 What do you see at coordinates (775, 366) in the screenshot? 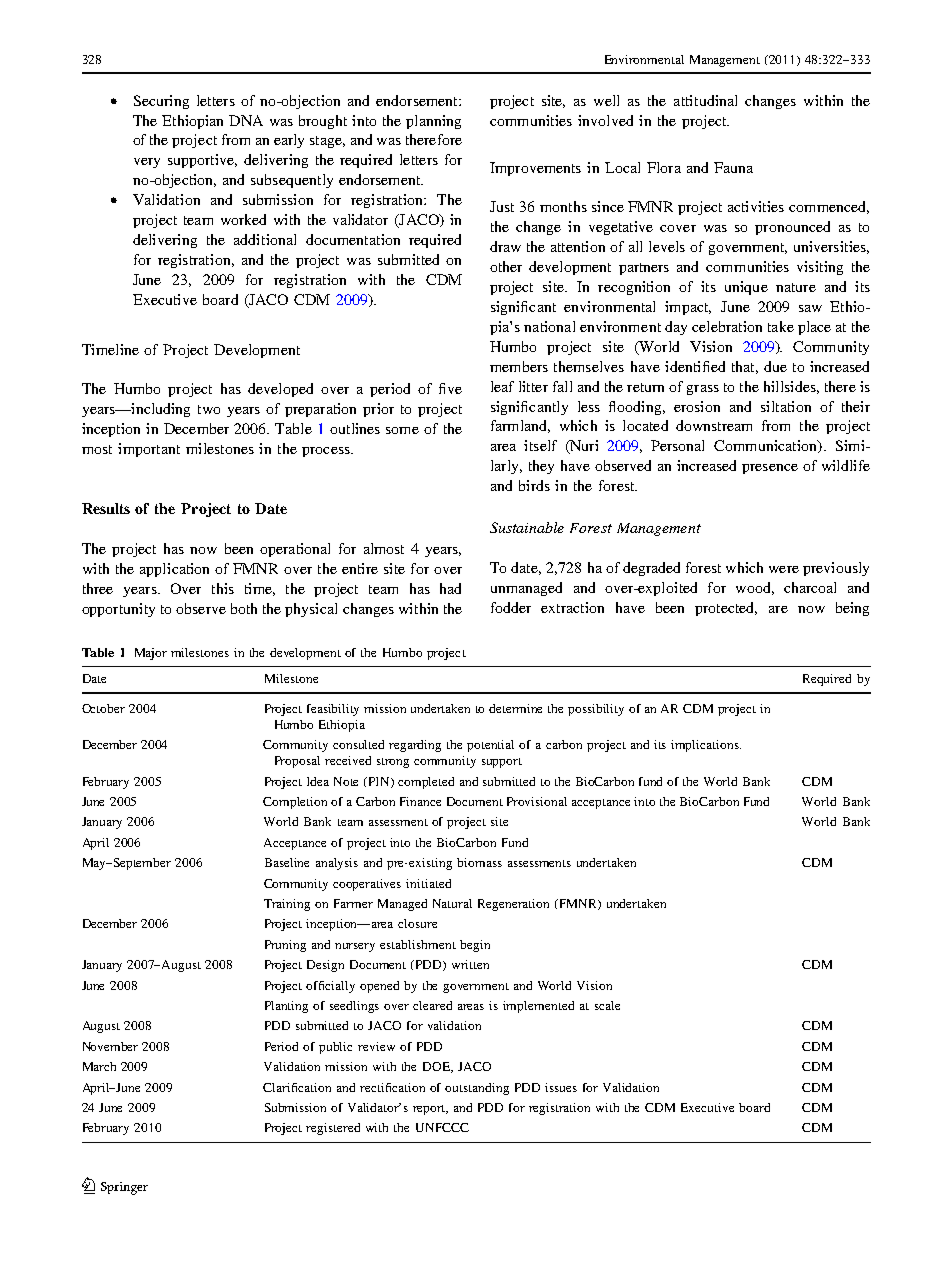
I see `due` at bounding box center [775, 366].
